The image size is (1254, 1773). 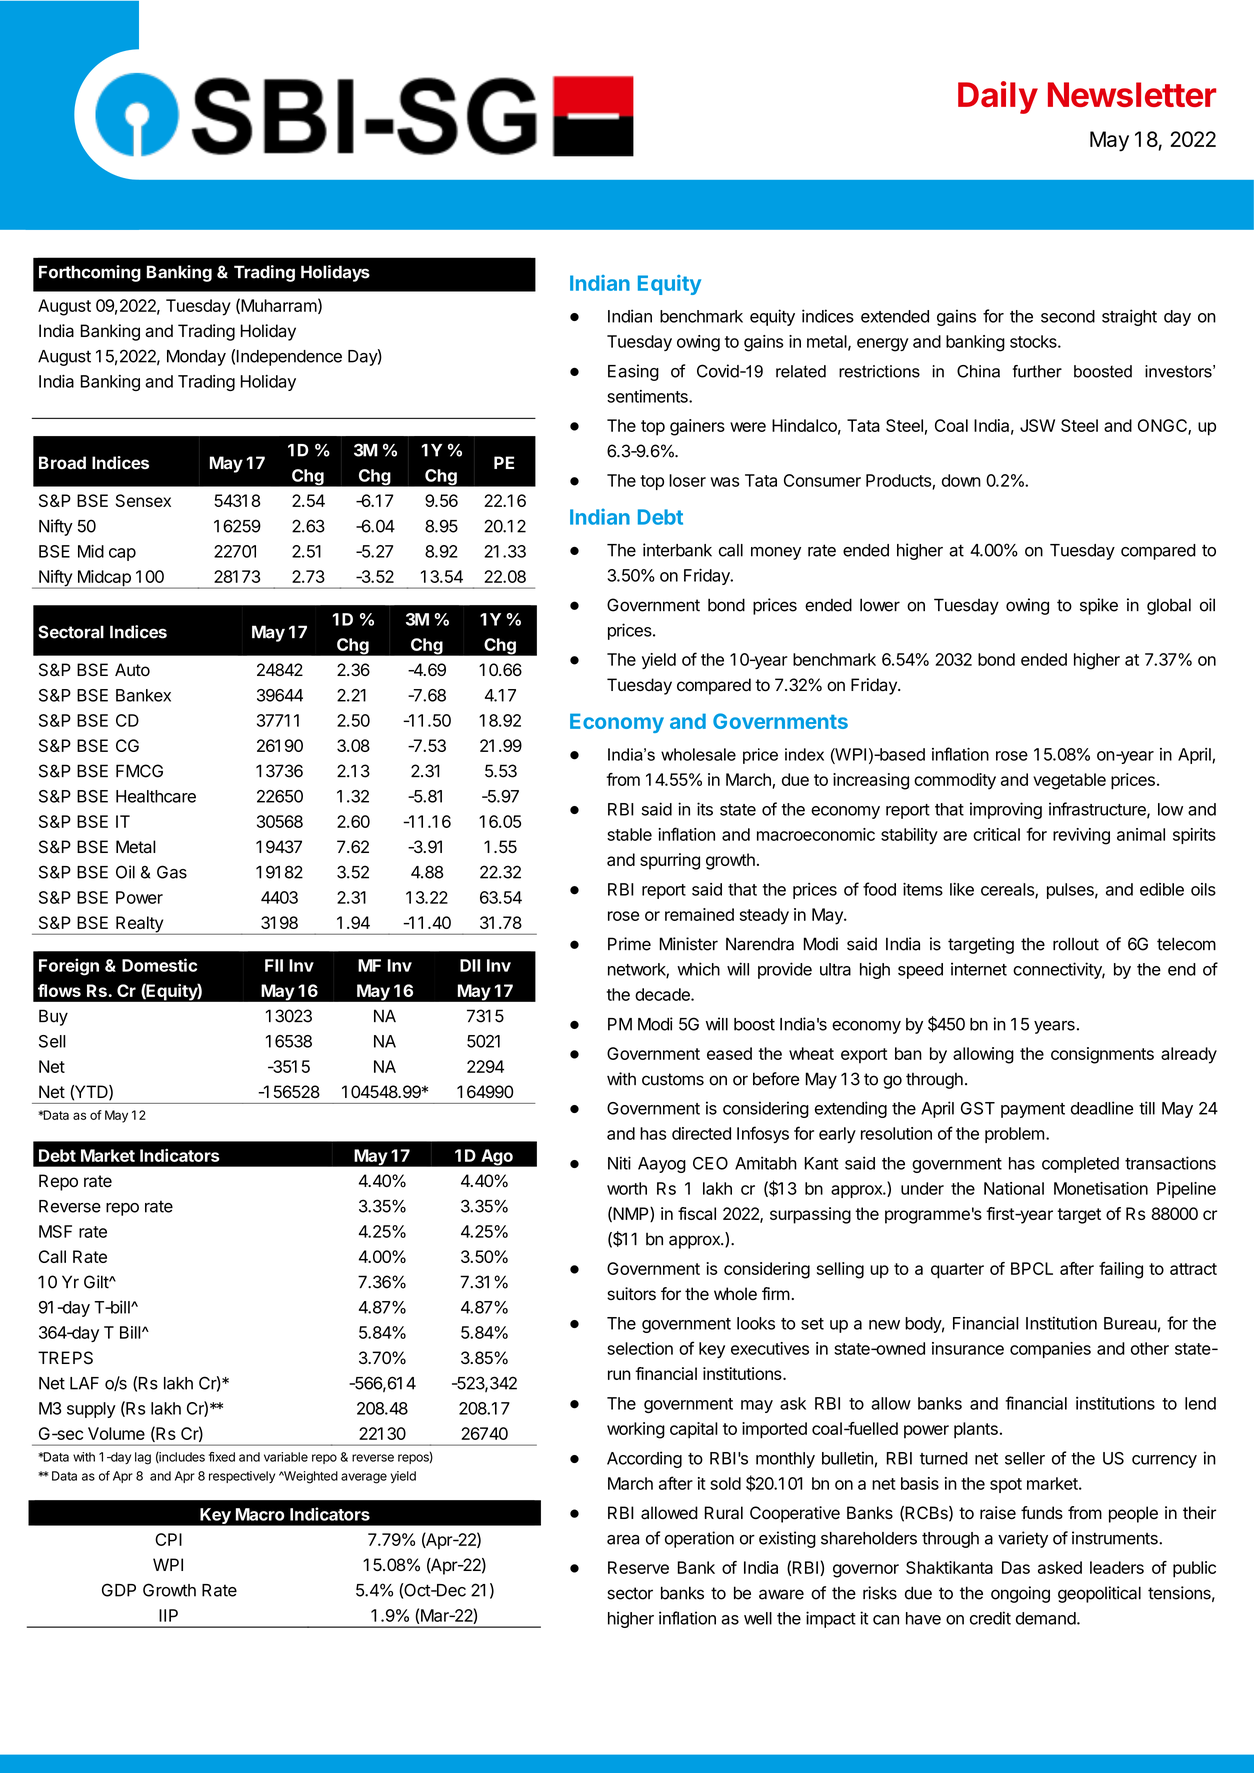 I want to click on money, so click(x=776, y=553).
